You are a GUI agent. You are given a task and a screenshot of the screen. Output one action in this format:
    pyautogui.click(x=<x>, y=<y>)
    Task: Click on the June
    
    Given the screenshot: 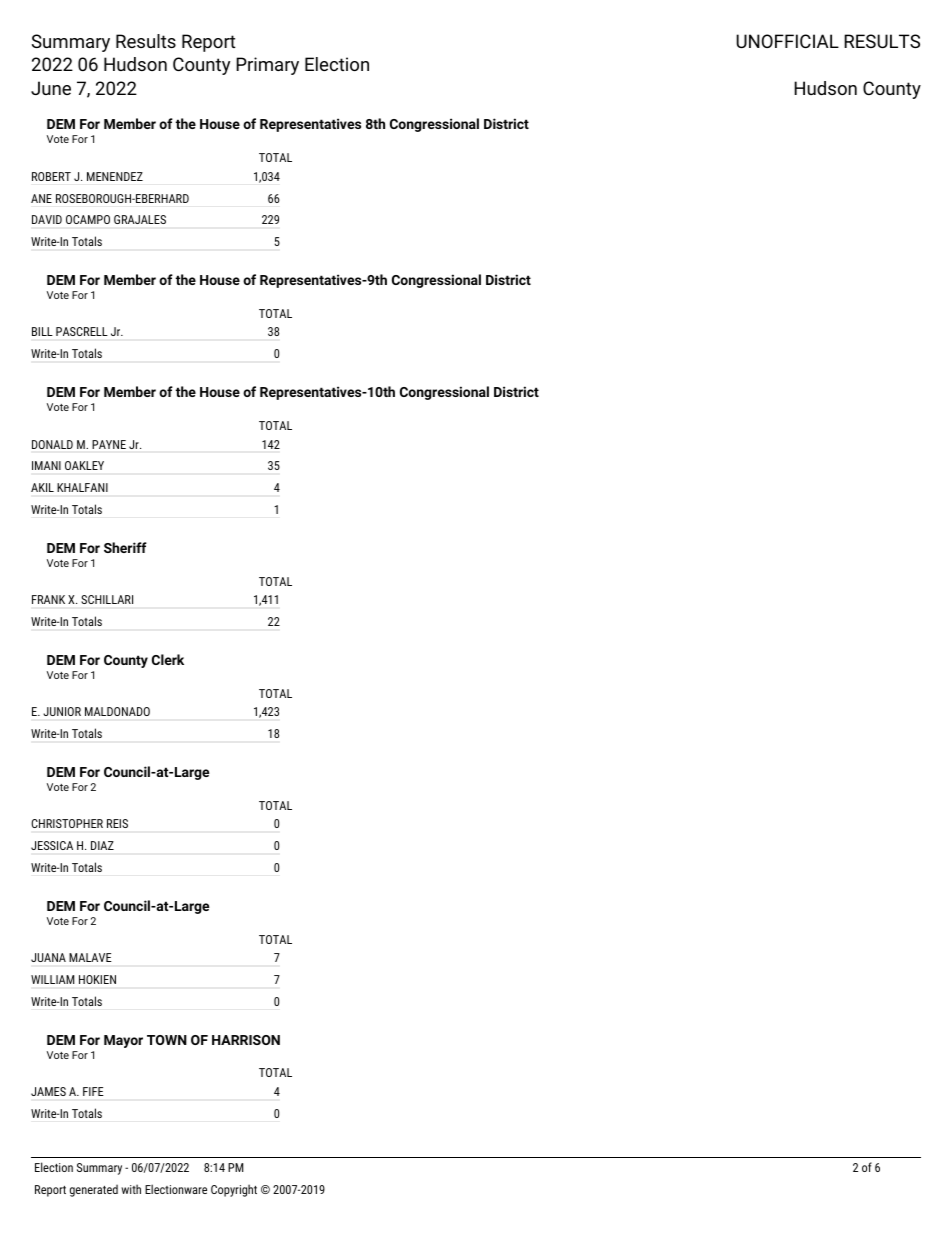 What is the action you would take?
    pyautogui.click(x=51, y=88)
